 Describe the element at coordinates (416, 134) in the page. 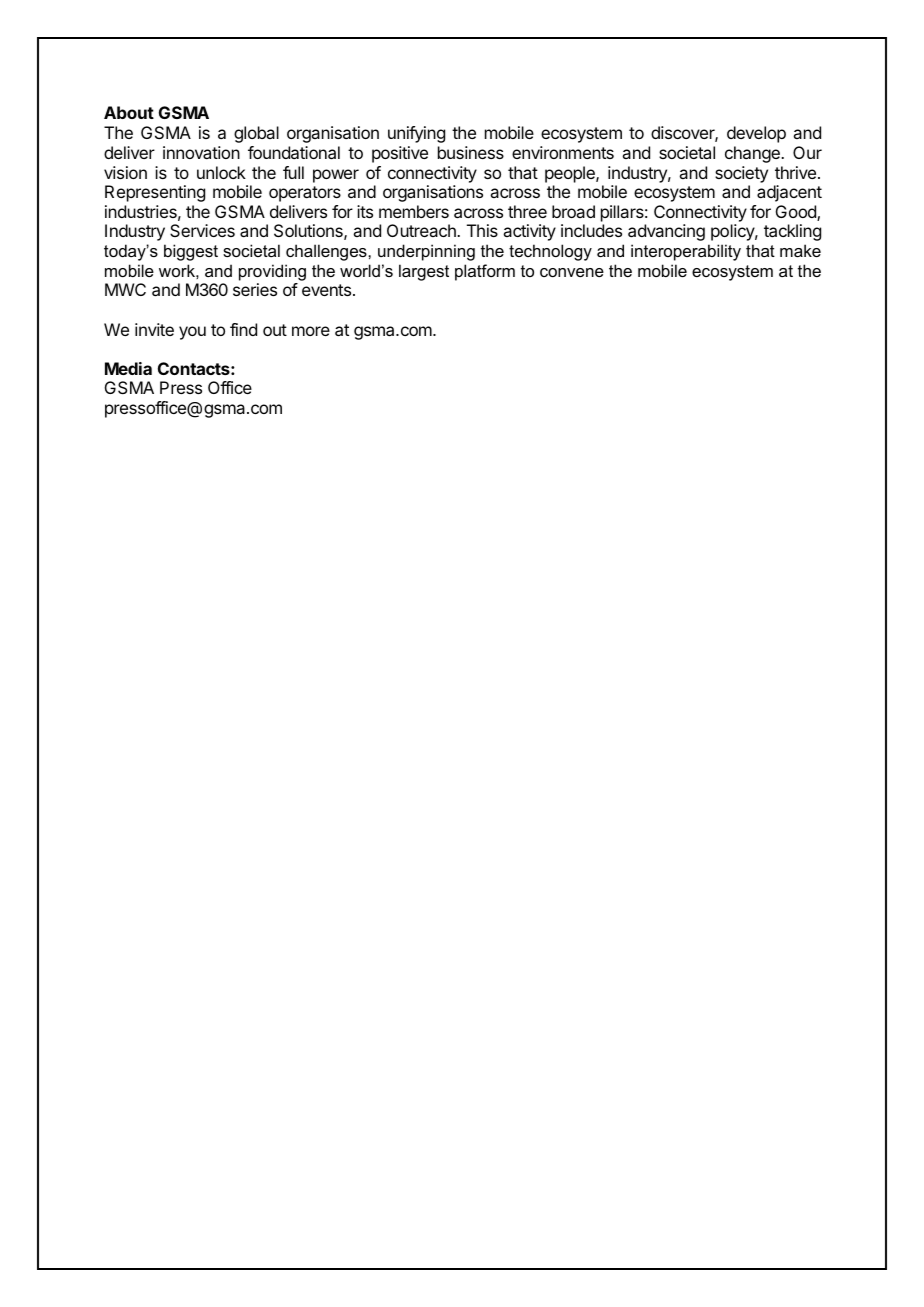

I see `unifying` at that location.
